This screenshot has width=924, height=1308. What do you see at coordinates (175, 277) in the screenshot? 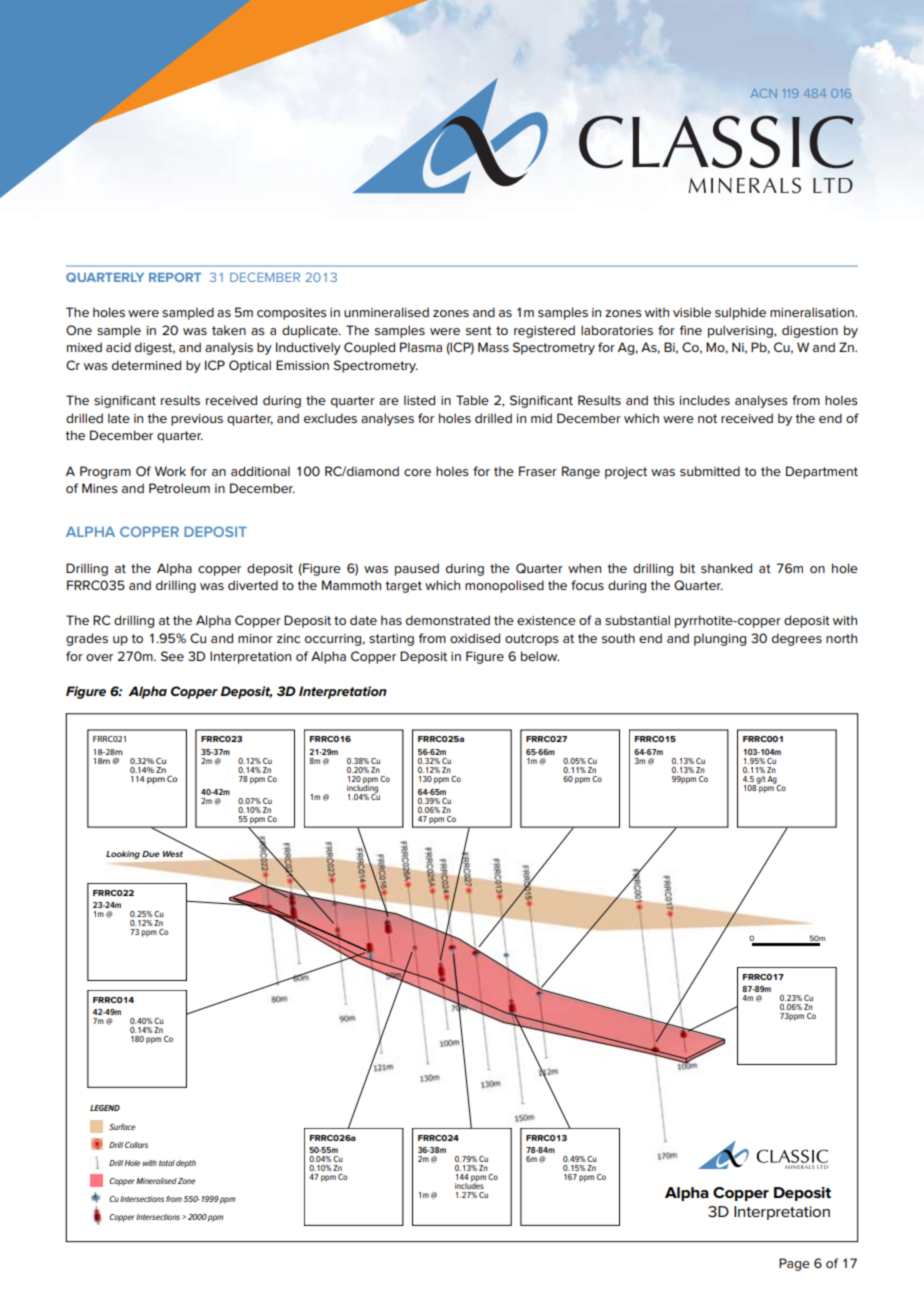
I see `Report` at bounding box center [175, 277].
